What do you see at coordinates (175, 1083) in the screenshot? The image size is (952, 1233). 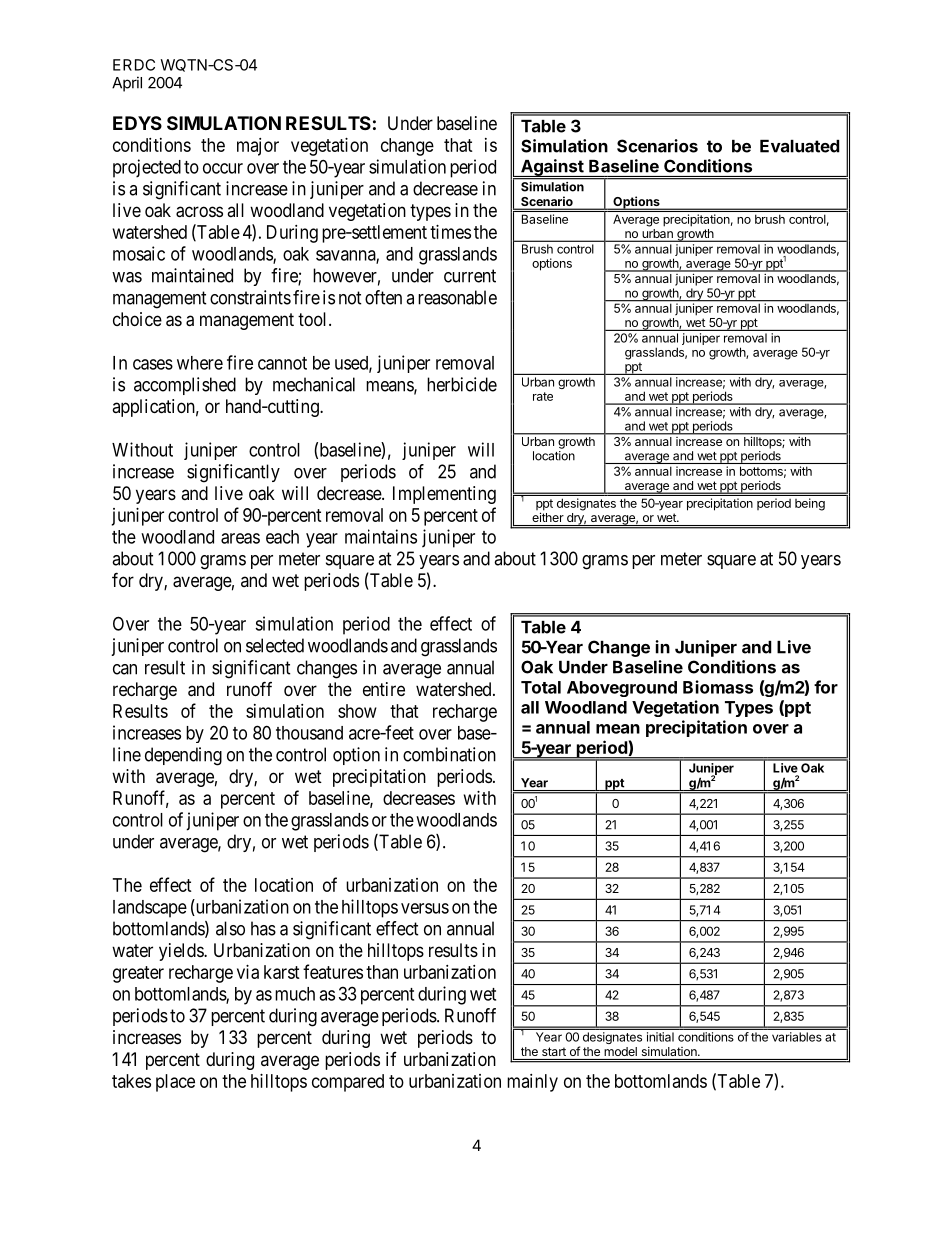 I see `place` at bounding box center [175, 1083].
